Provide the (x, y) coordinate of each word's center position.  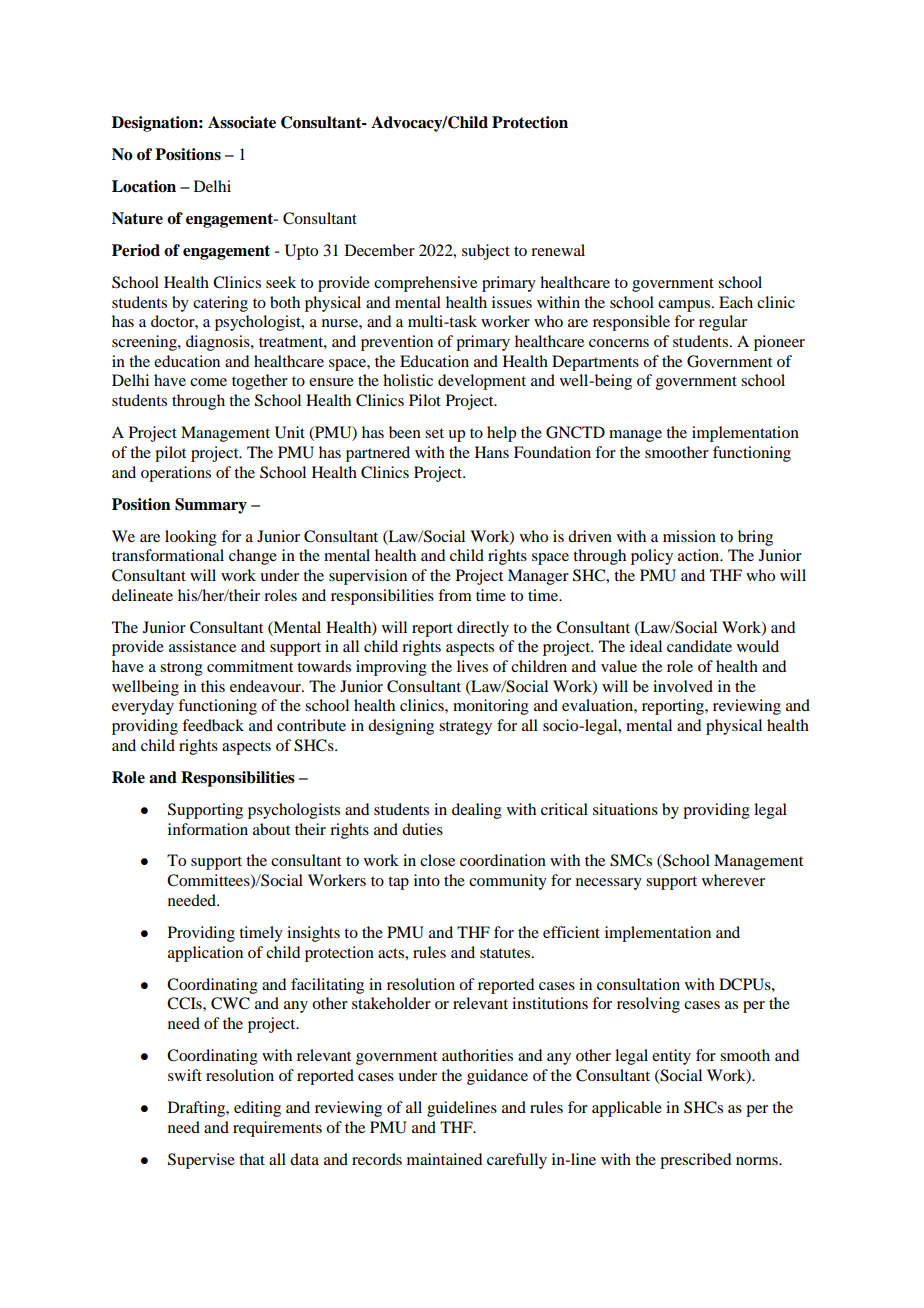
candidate (699, 646)
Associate (242, 122)
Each (736, 302)
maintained (444, 1159)
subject (486, 252)
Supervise (201, 1161)
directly (483, 629)
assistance (202, 646)
